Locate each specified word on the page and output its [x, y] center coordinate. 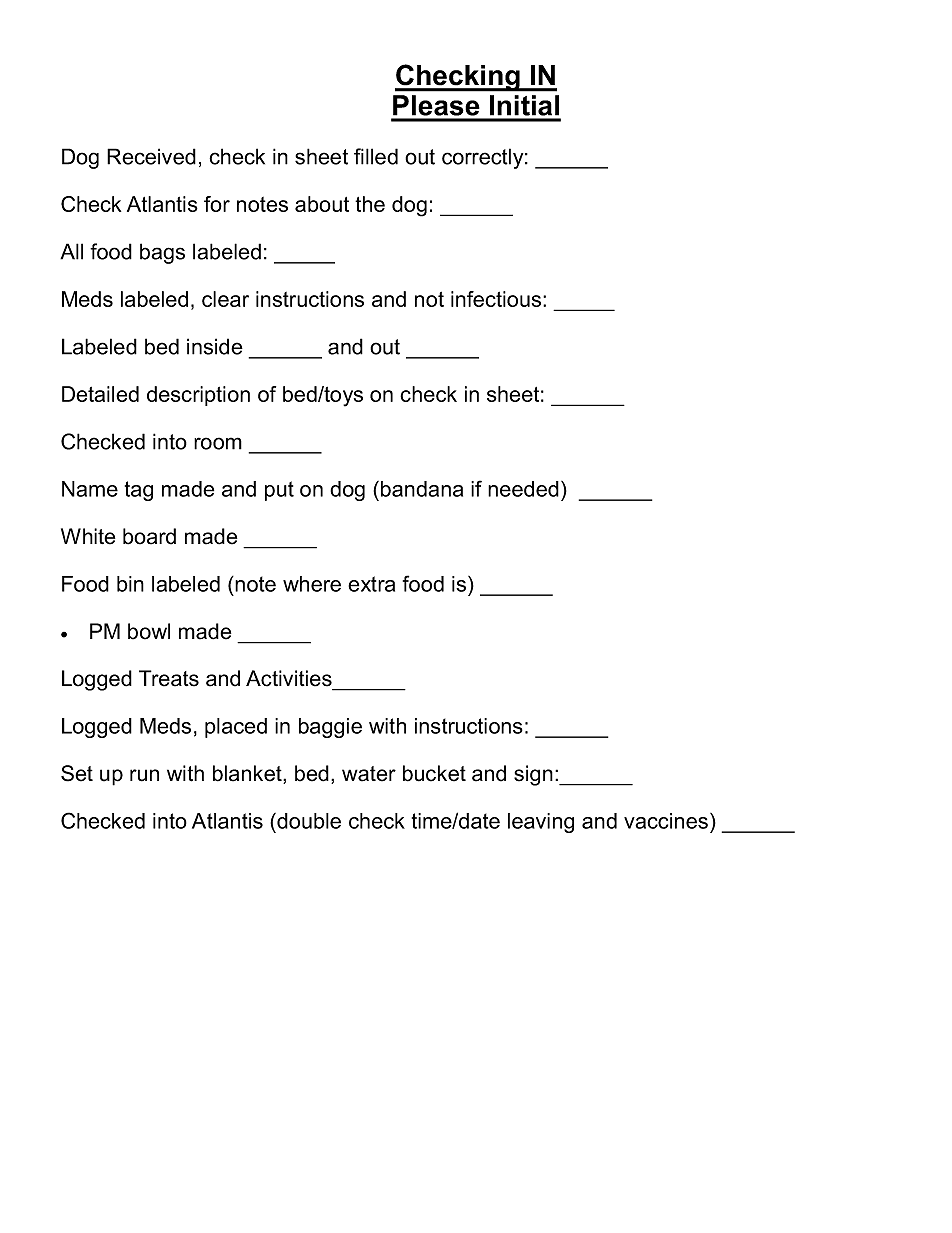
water [369, 774]
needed [523, 489]
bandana [422, 489]
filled [376, 156]
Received [151, 156]
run [144, 775]
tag [139, 491]
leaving [541, 823]
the [370, 204]
